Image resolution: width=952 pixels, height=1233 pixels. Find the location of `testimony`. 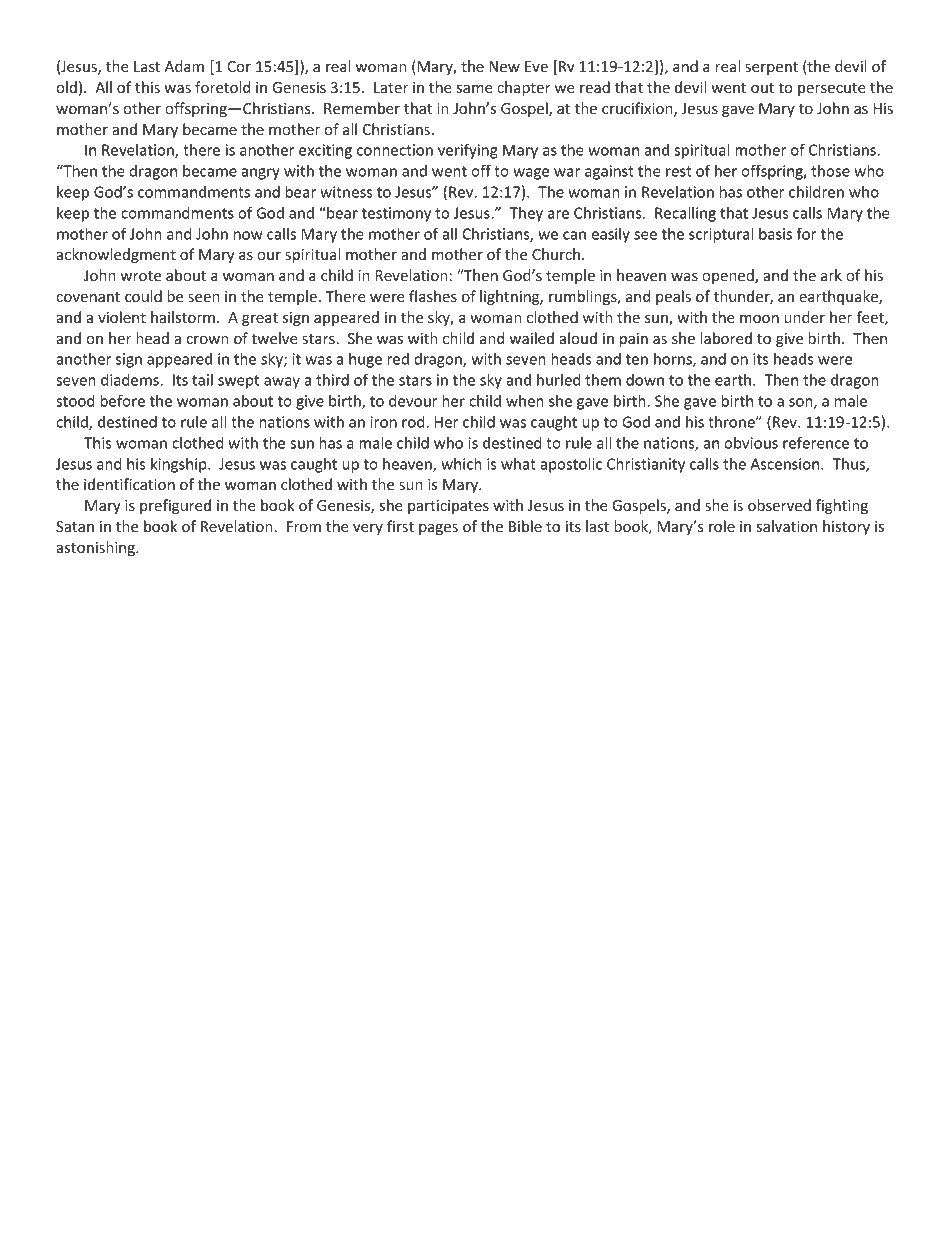

testimony is located at coordinates (396, 214).
